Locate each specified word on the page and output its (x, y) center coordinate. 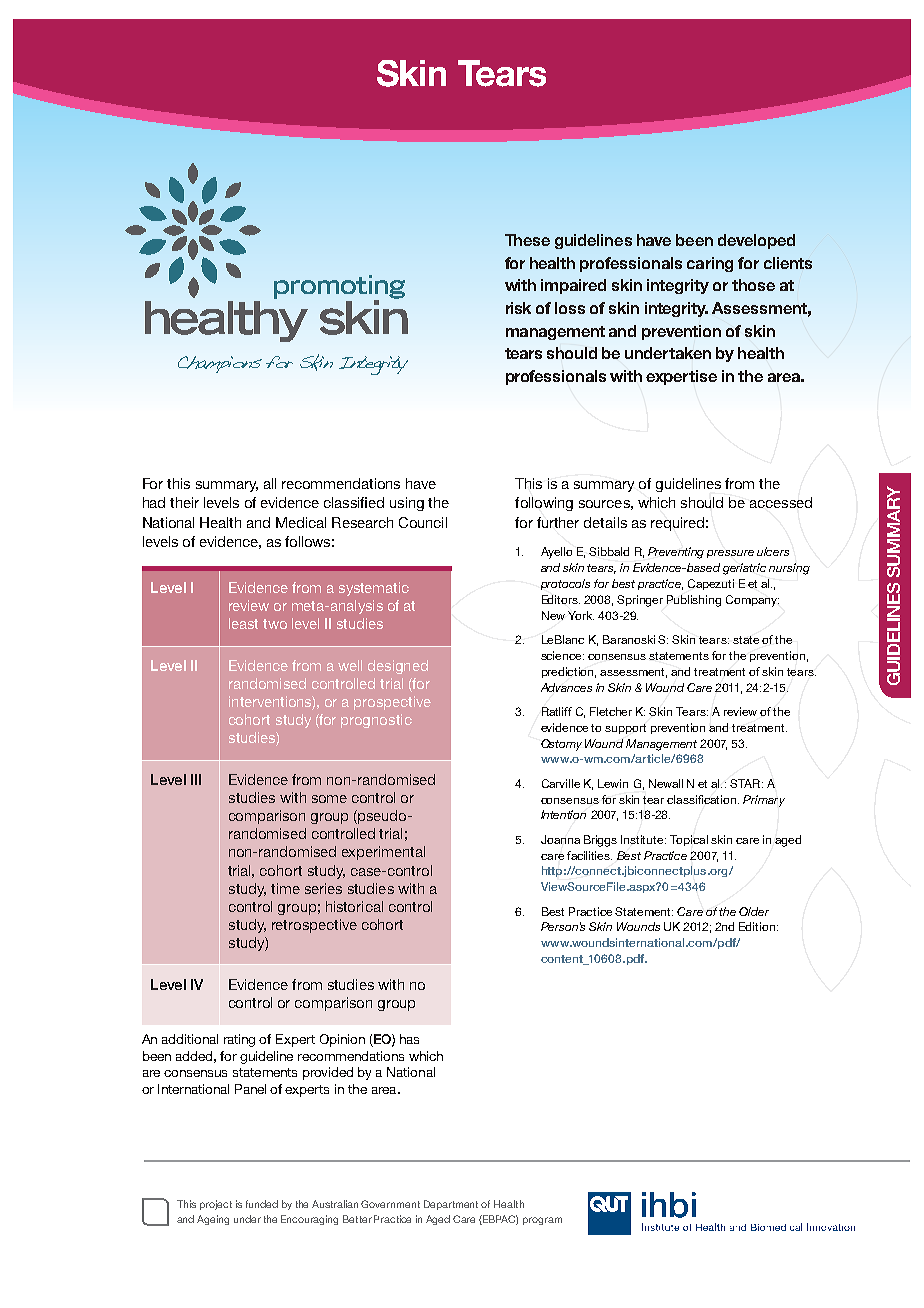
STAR (746, 783)
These (527, 240)
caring (710, 264)
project (216, 1205)
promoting (339, 288)
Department (451, 1205)
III (196, 779)
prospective (392, 703)
